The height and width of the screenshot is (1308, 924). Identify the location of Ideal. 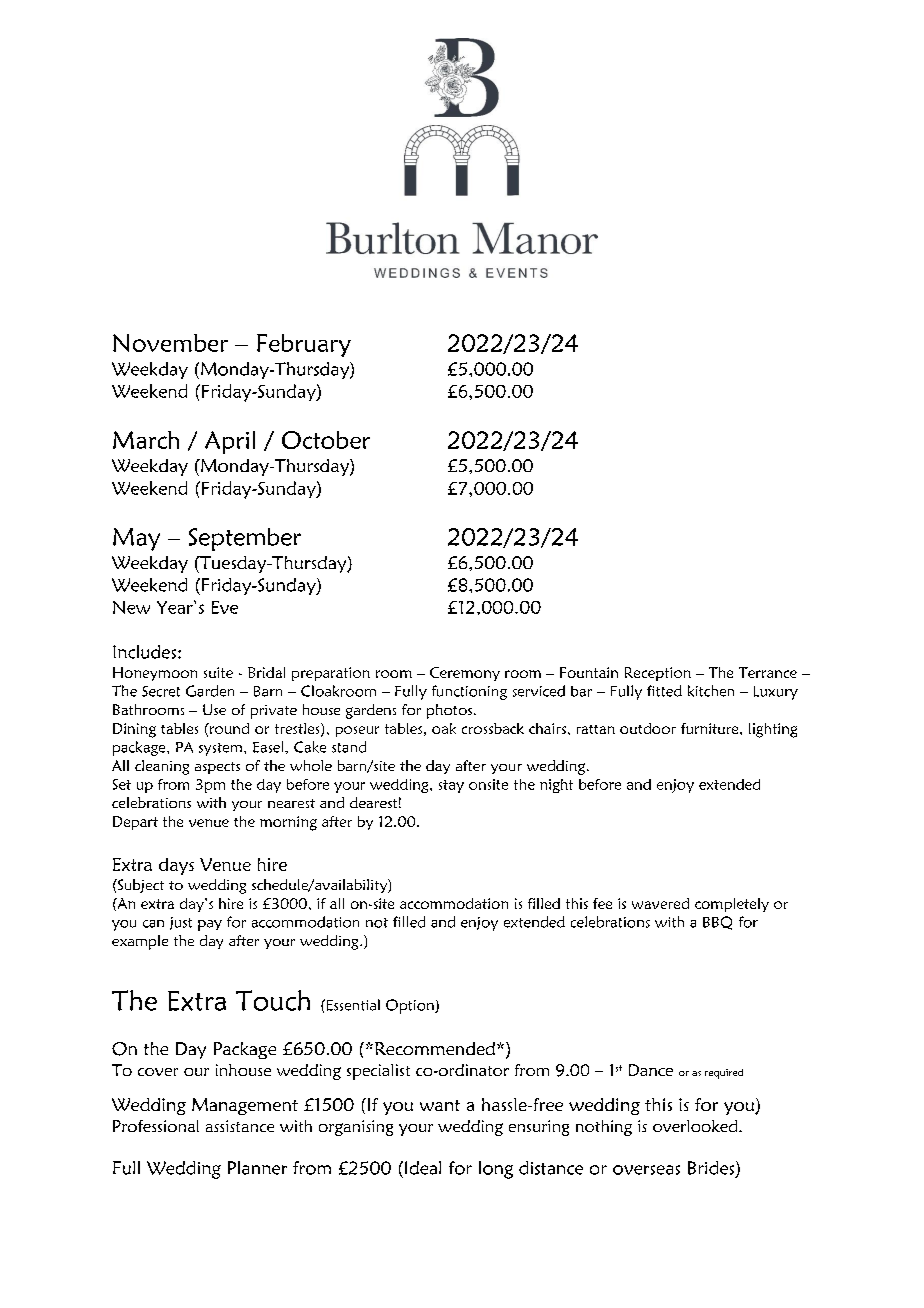
(421, 1168).
